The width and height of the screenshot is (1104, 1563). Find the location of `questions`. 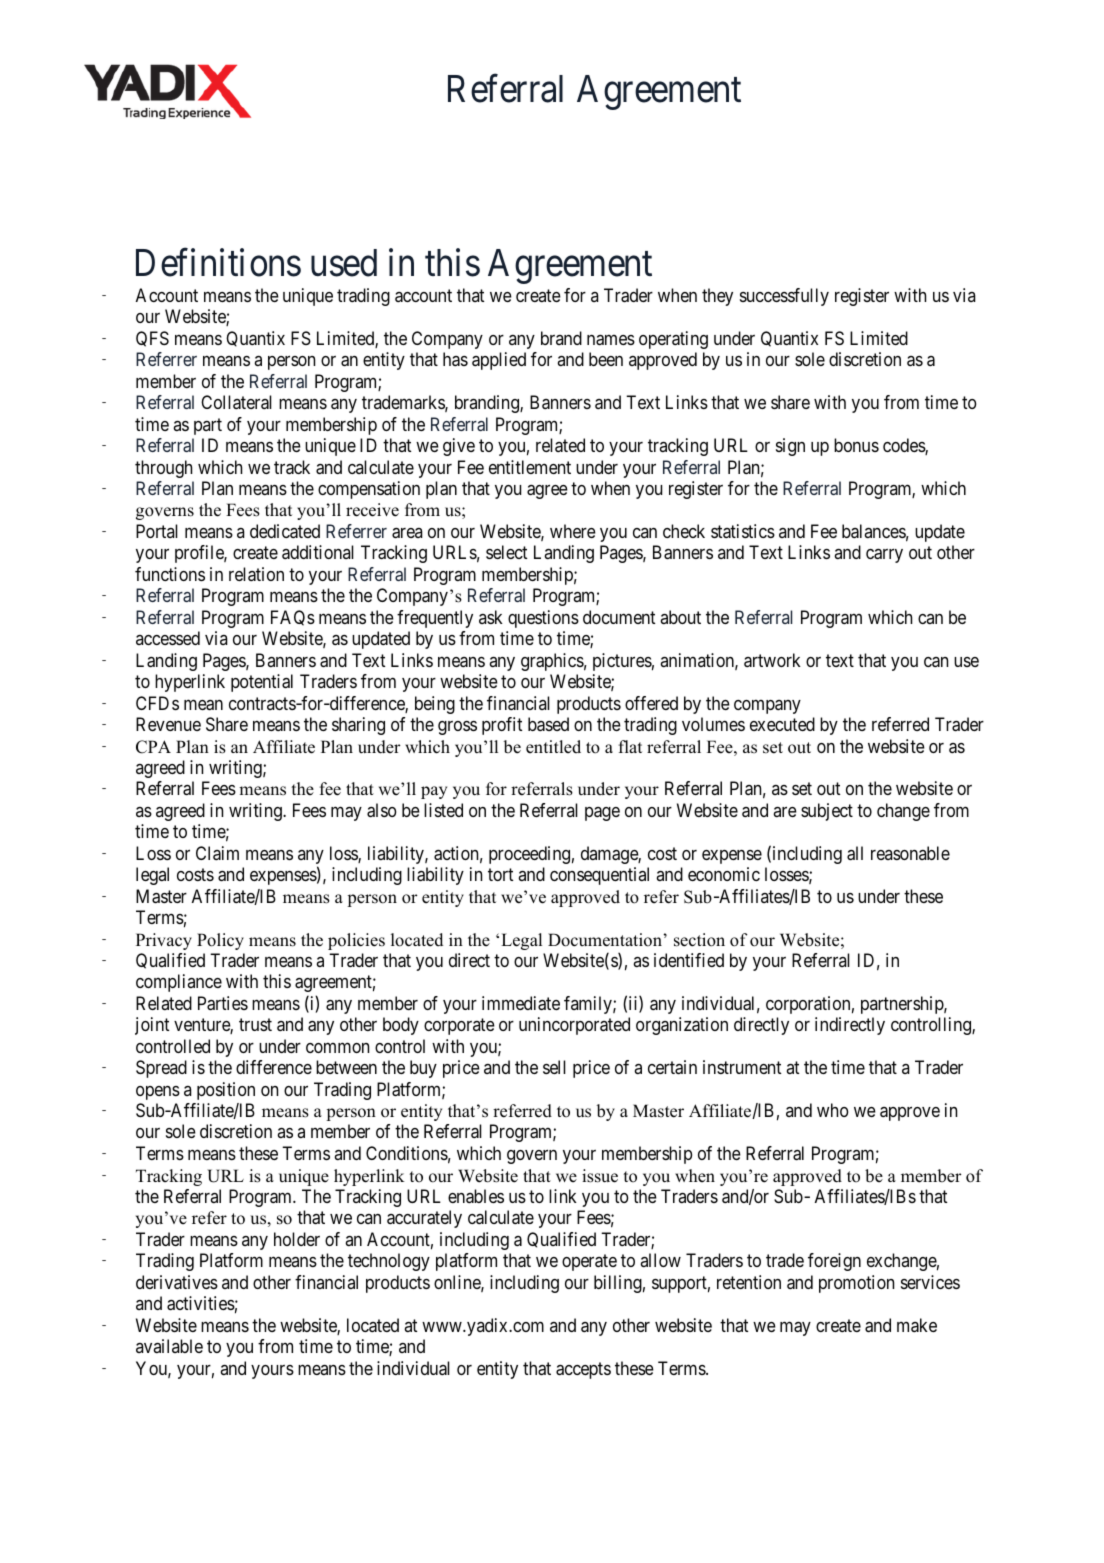

questions is located at coordinates (543, 619).
